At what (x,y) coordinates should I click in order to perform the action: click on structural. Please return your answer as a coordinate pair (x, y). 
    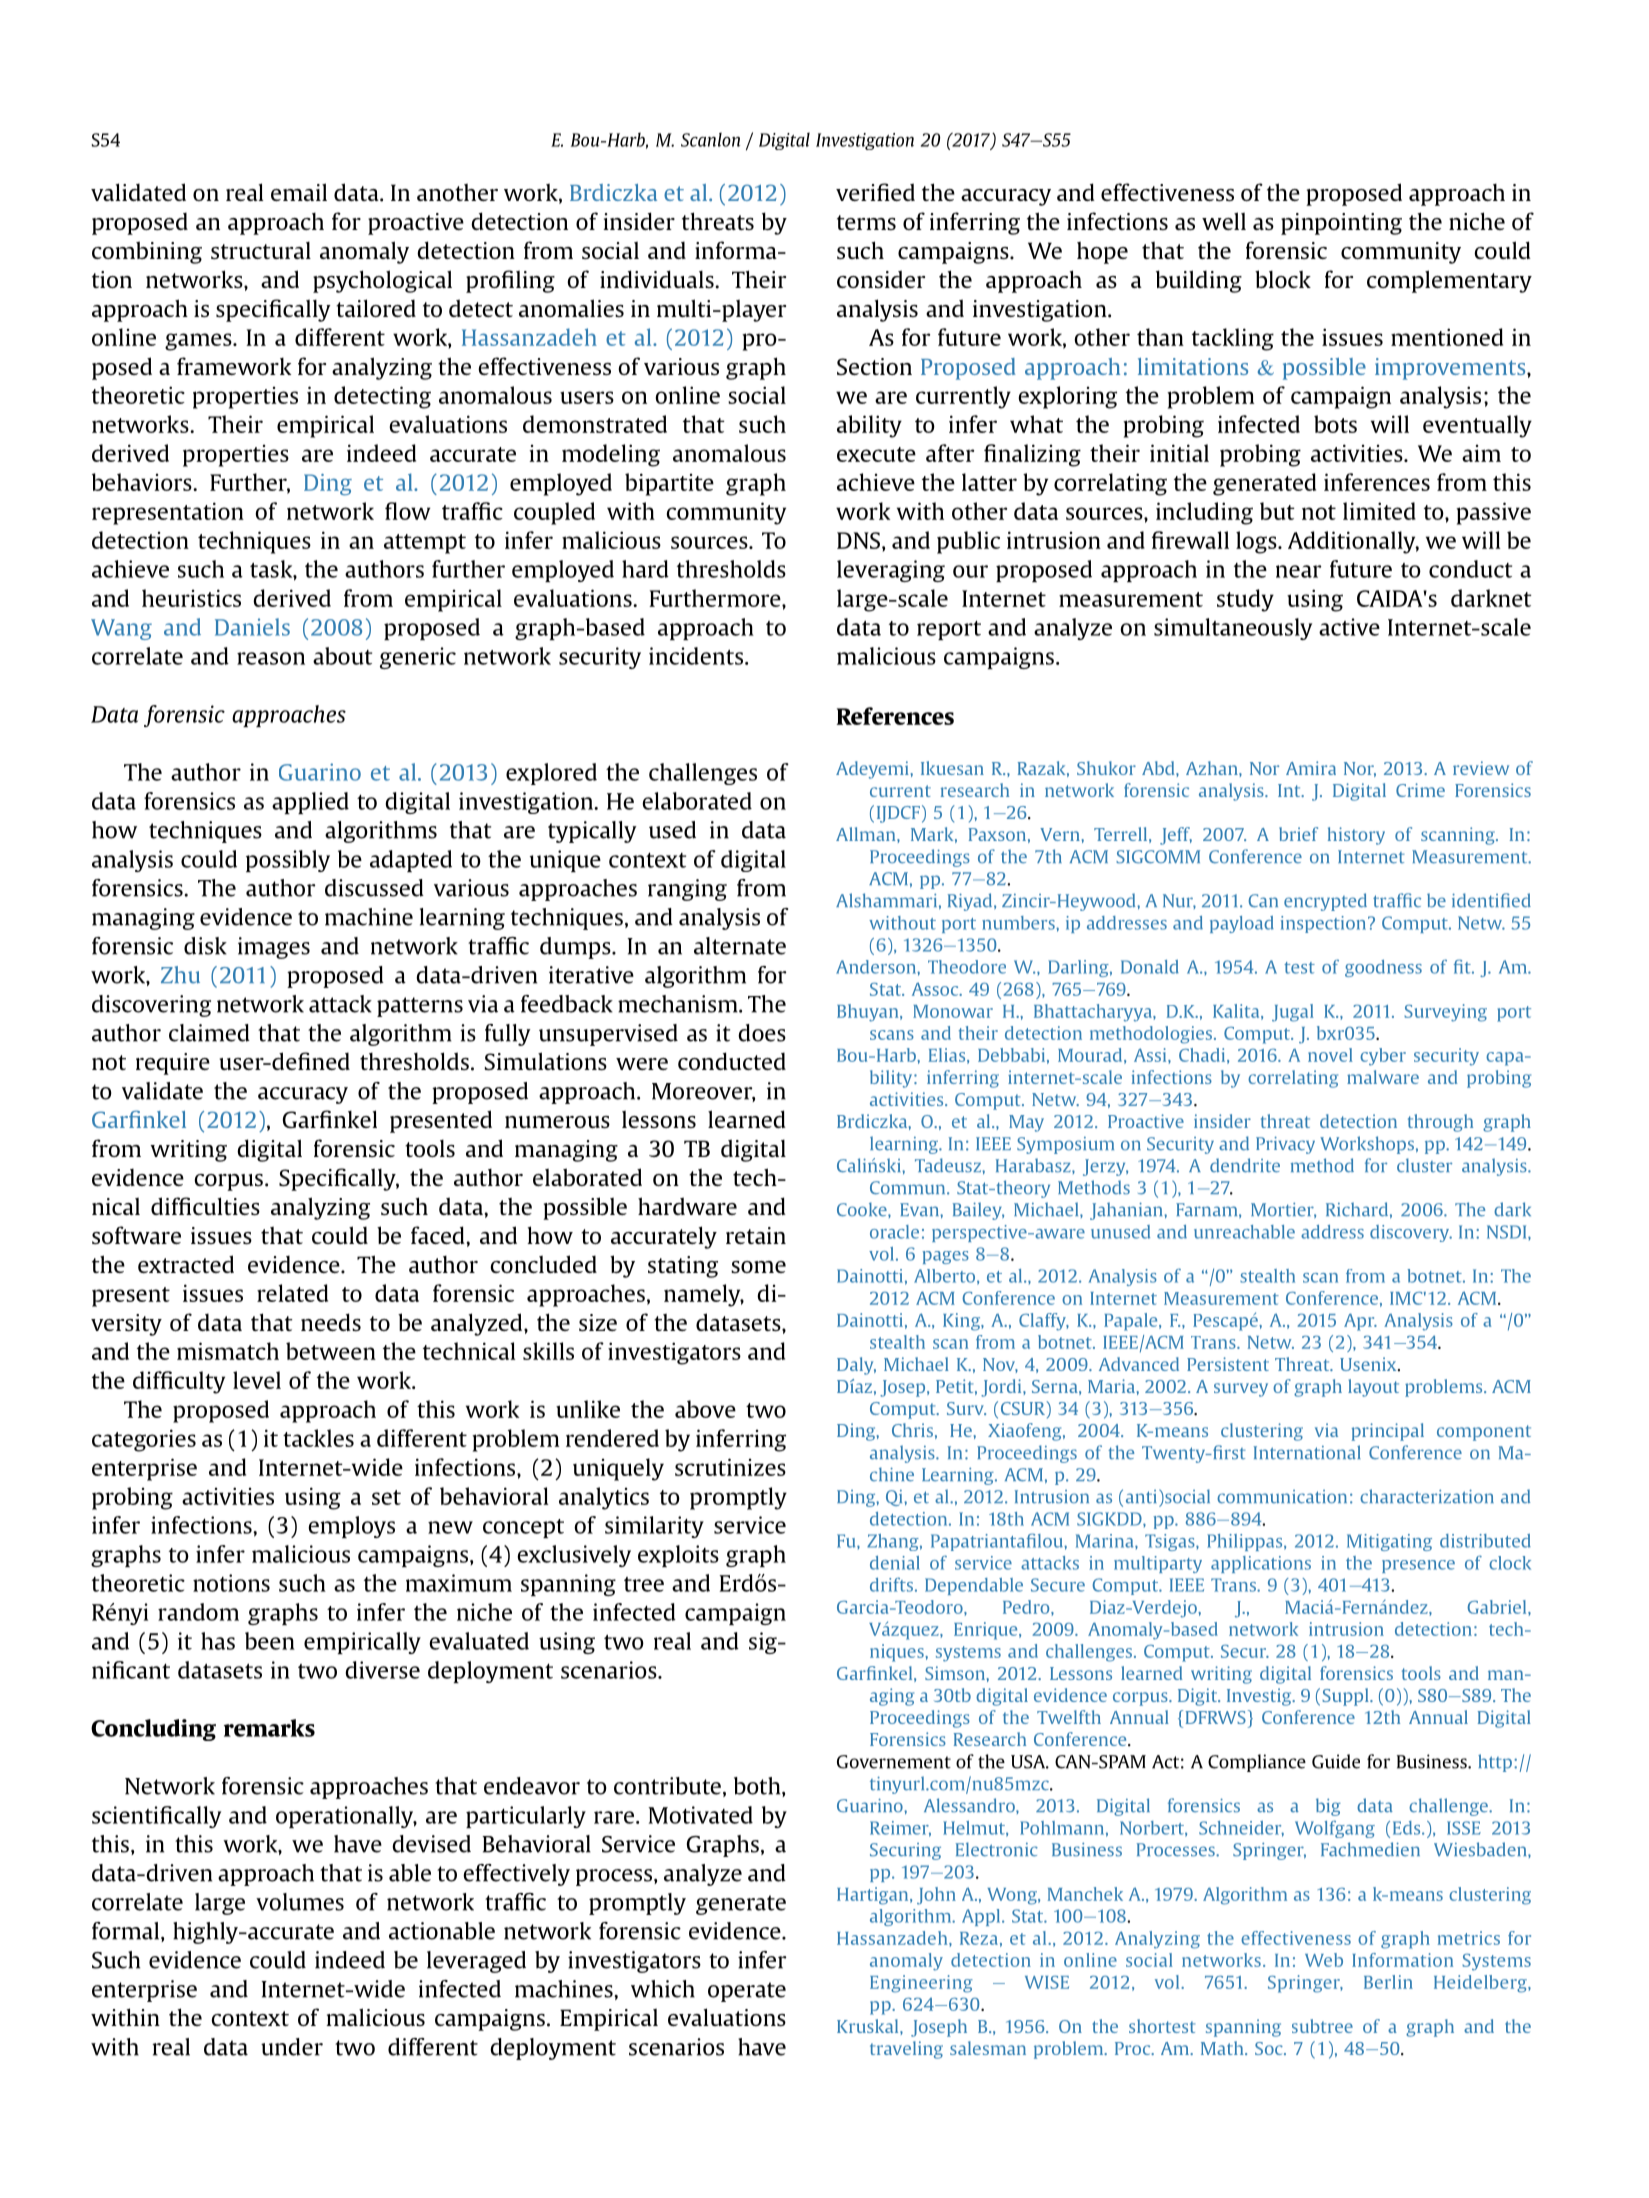
    Looking at the image, I should click on (261, 250).
